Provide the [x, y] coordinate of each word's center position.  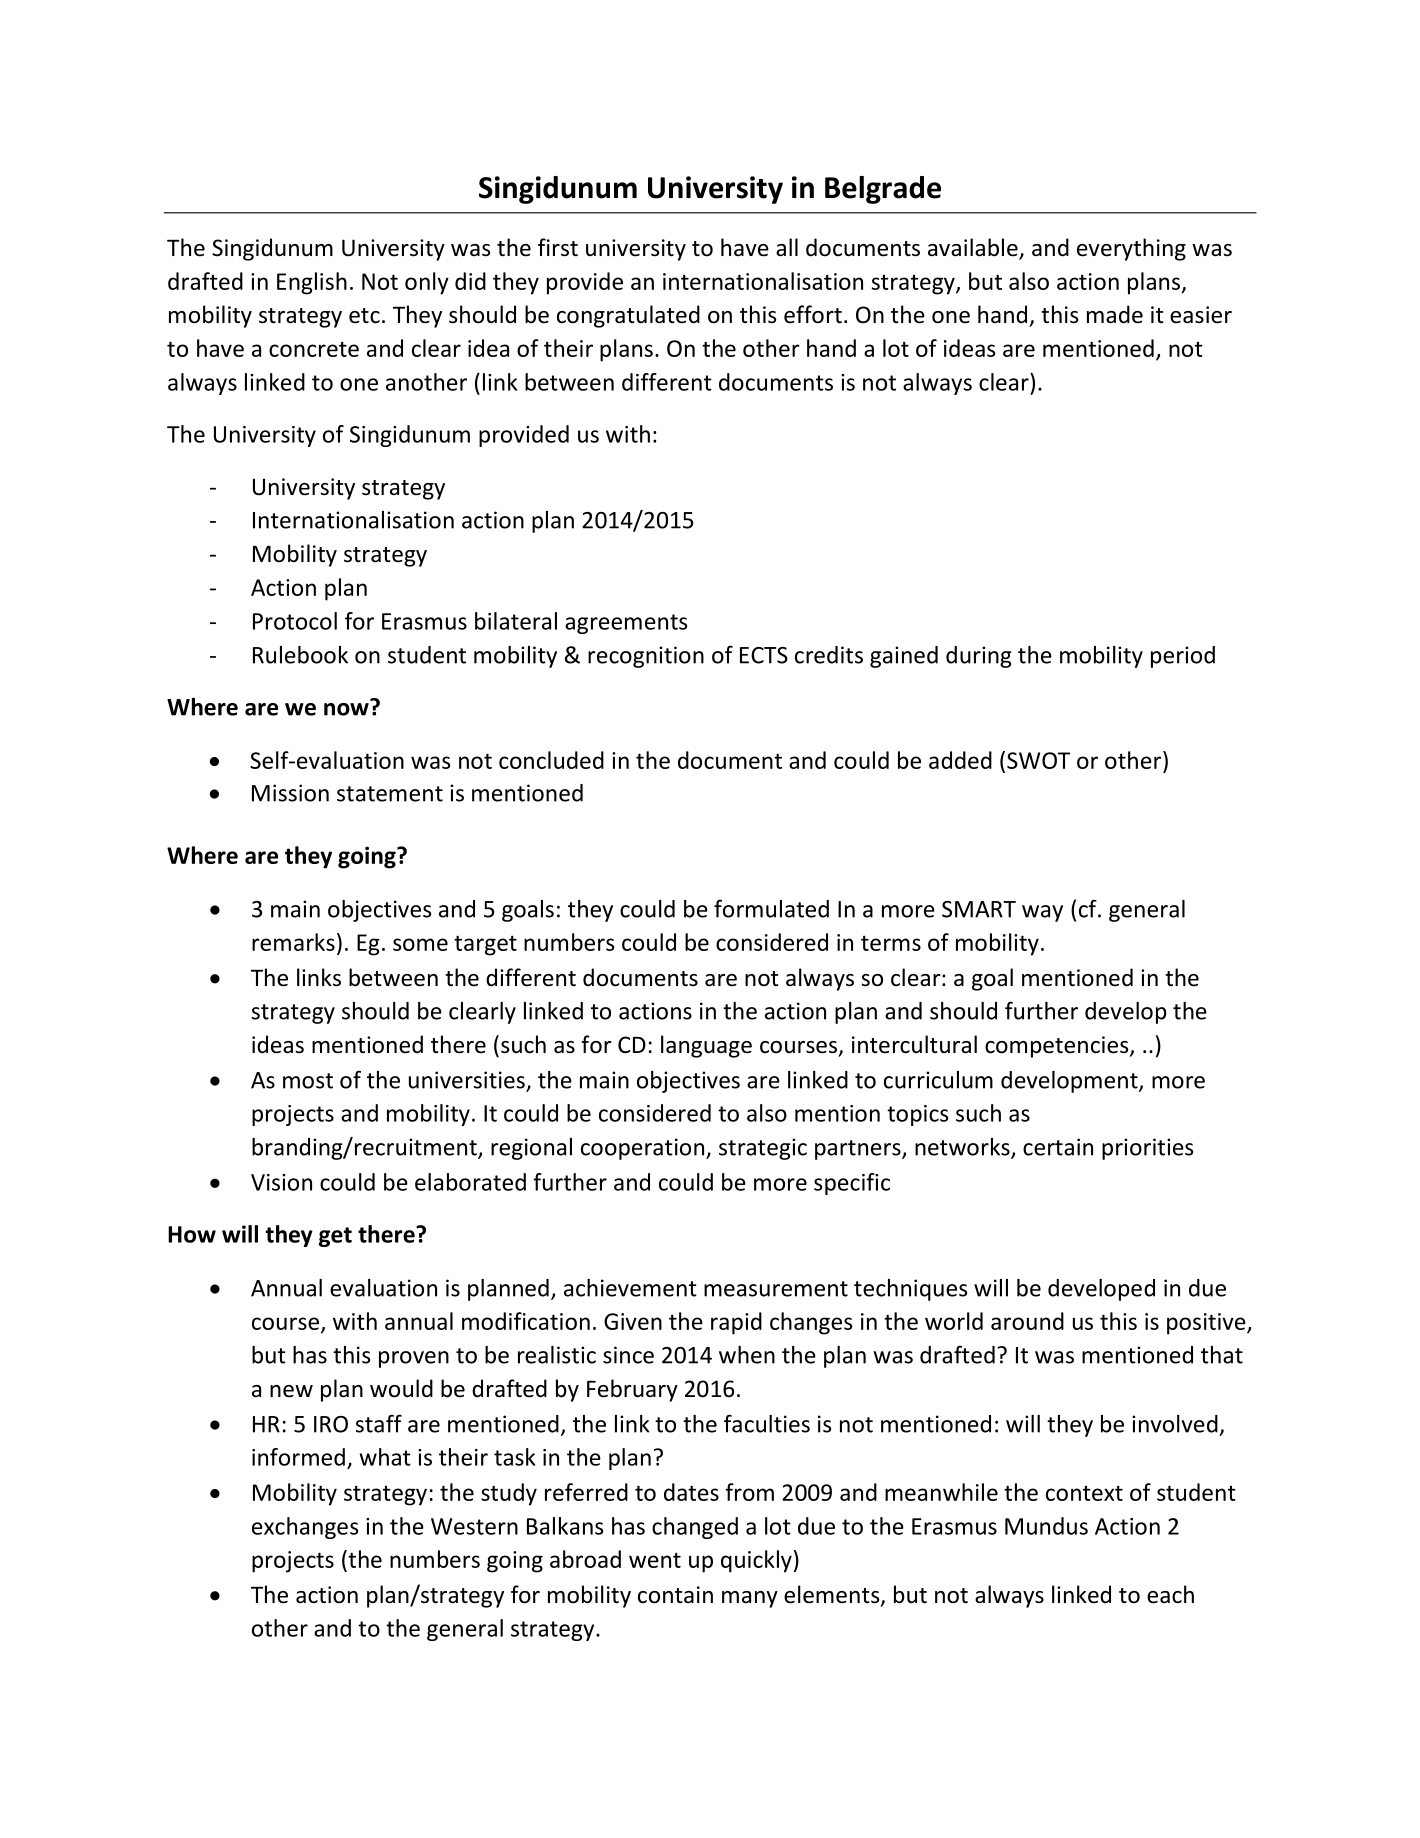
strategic [763, 1149]
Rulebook [300, 655]
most [308, 1081]
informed [298, 1457]
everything [1131, 249]
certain [1058, 1147]
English [312, 283]
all [787, 247]
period [1183, 657]
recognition [646, 657]
